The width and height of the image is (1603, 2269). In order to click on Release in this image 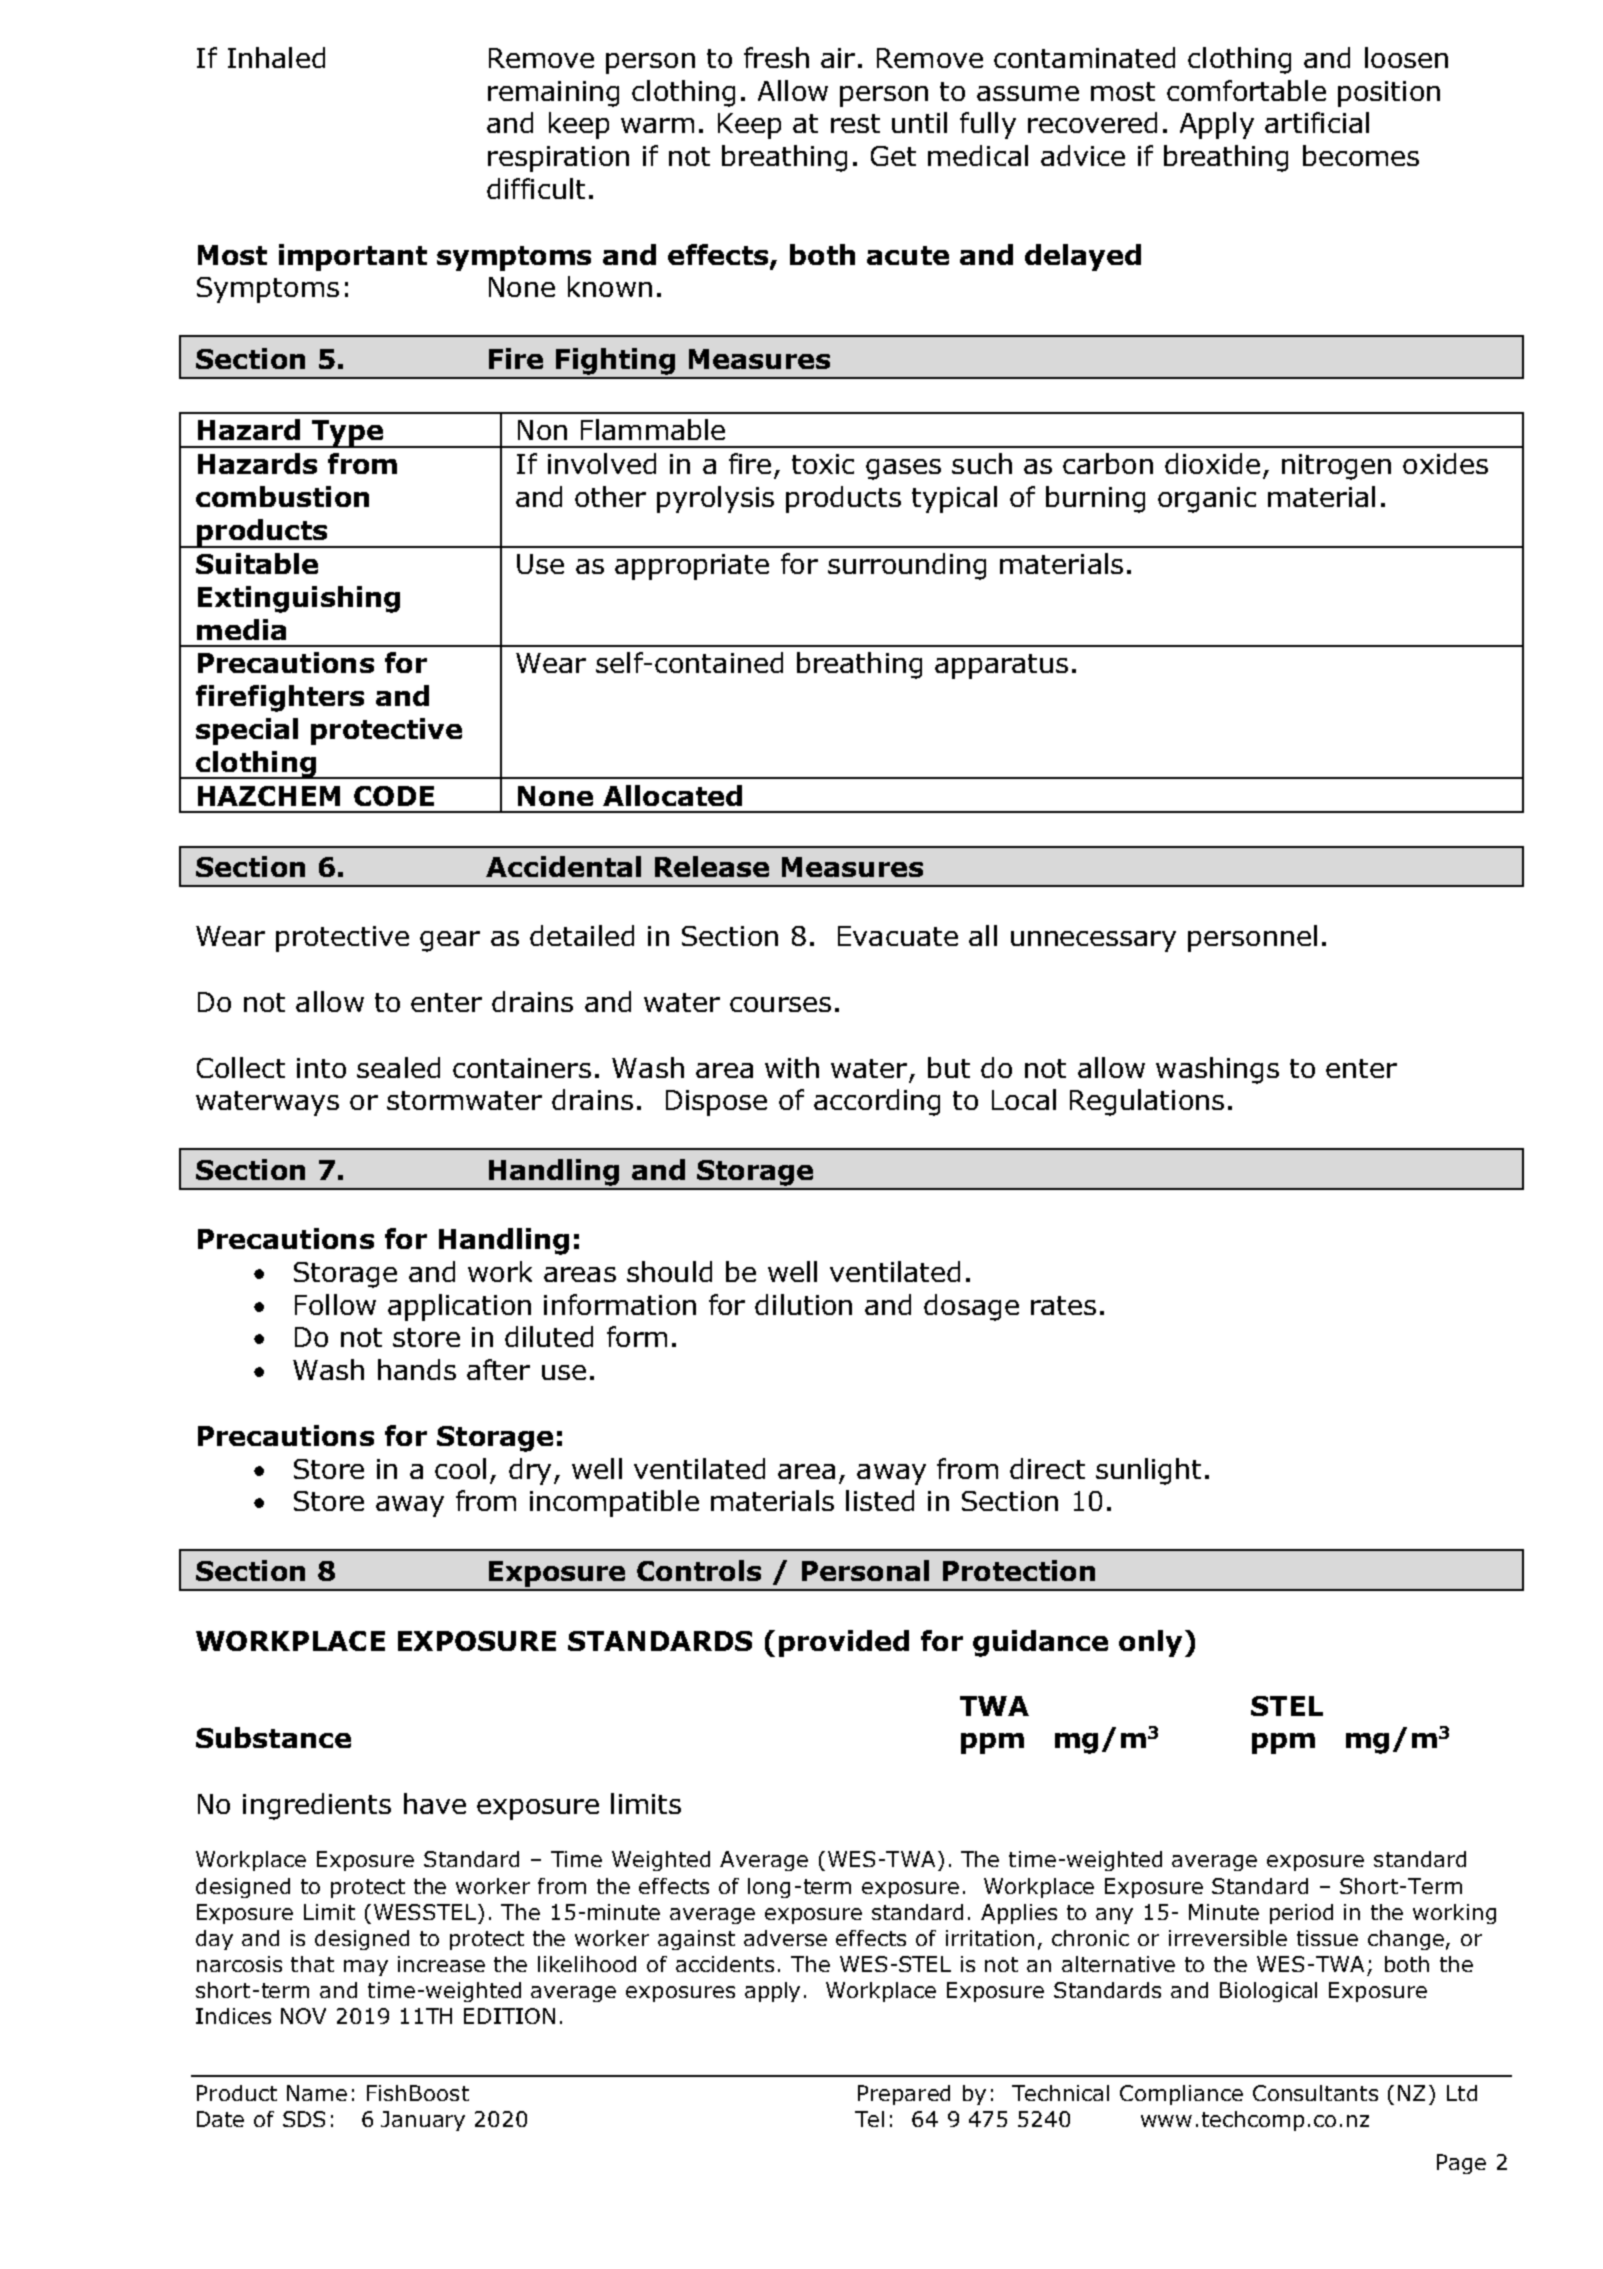, I will do `click(712, 866)`.
